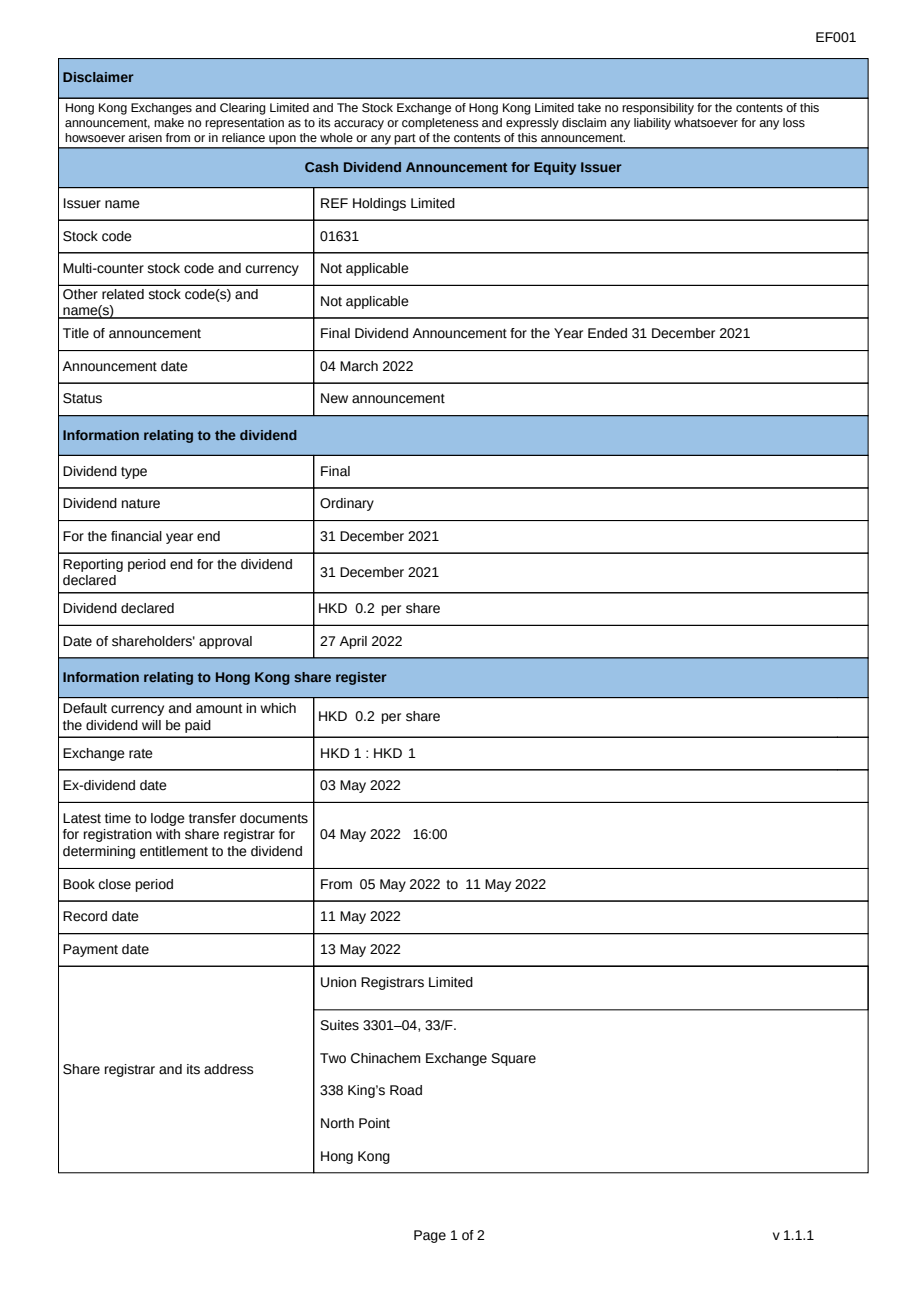 This screenshot has width=924, height=1308. Describe the element at coordinates (168, 834) in the screenshot. I see `with` at that location.
